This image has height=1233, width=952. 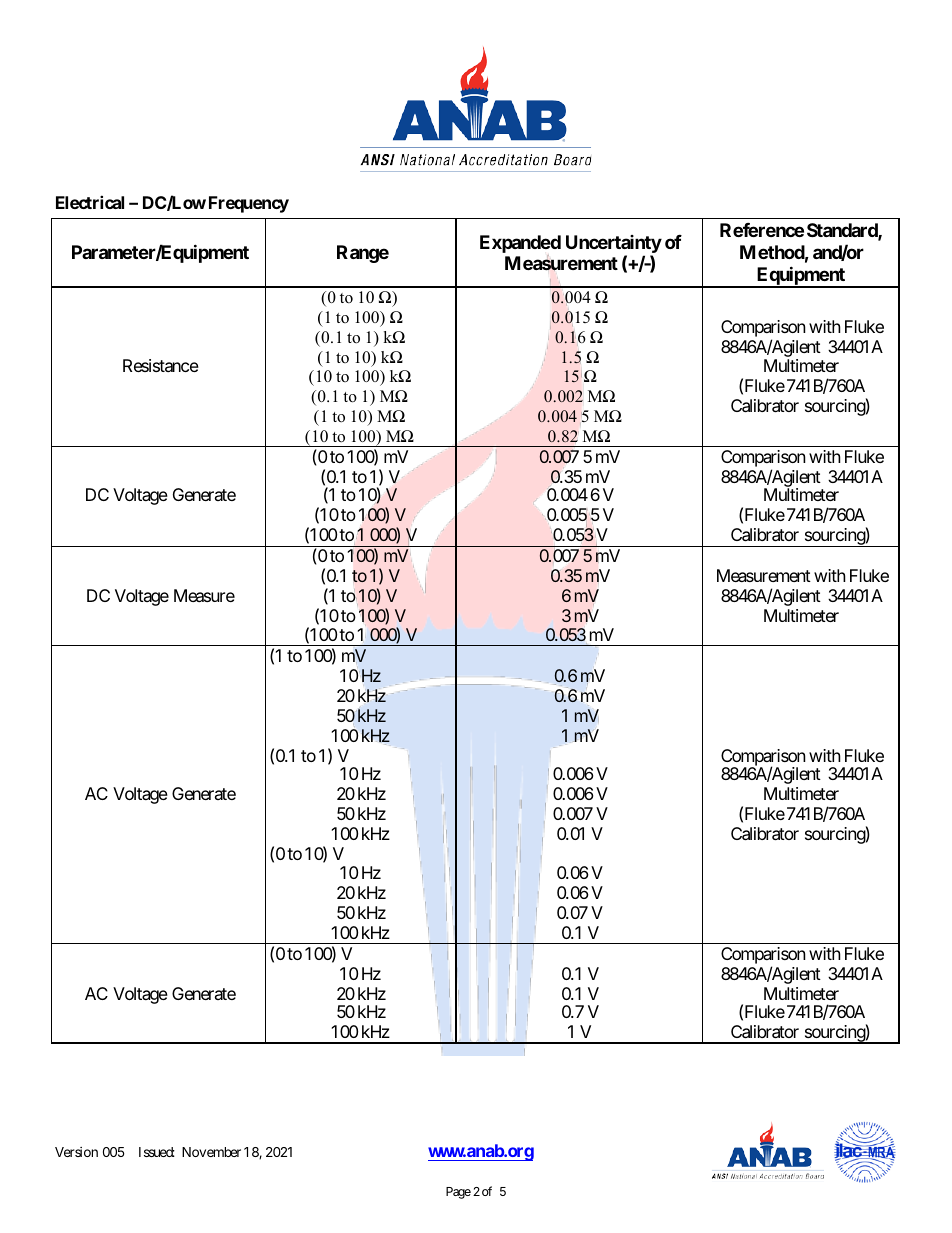 I want to click on Page, so click(x=458, y=1193).
